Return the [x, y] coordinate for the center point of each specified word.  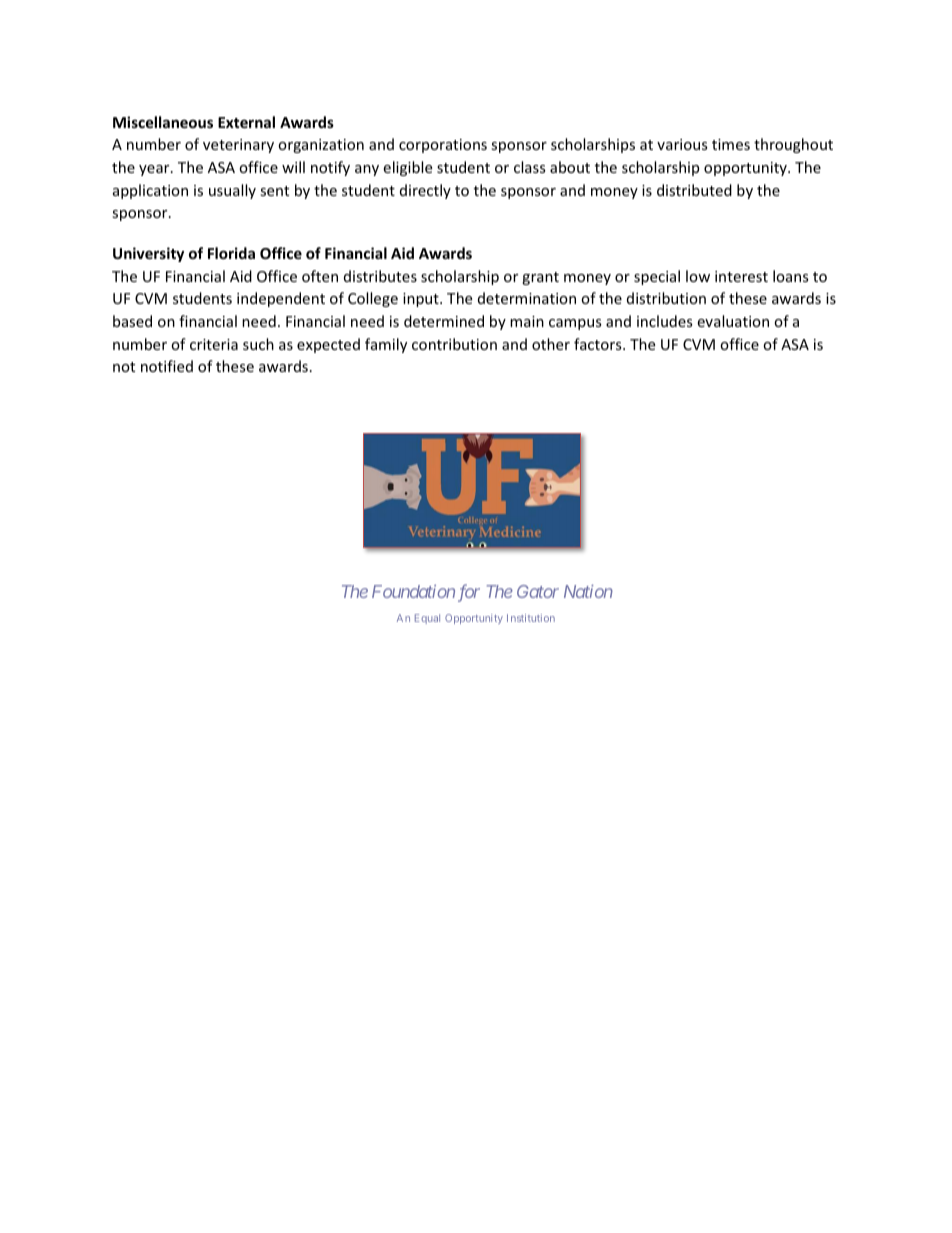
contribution [454, 344]
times [731, 144]
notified [167, 366]
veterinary [238, 146]
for [469, 593]
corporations [443, 146]
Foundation [413, 591]
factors [599, 344]
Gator [538, 591]
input [422, 300]
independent [281, 299]
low [698, 276]
